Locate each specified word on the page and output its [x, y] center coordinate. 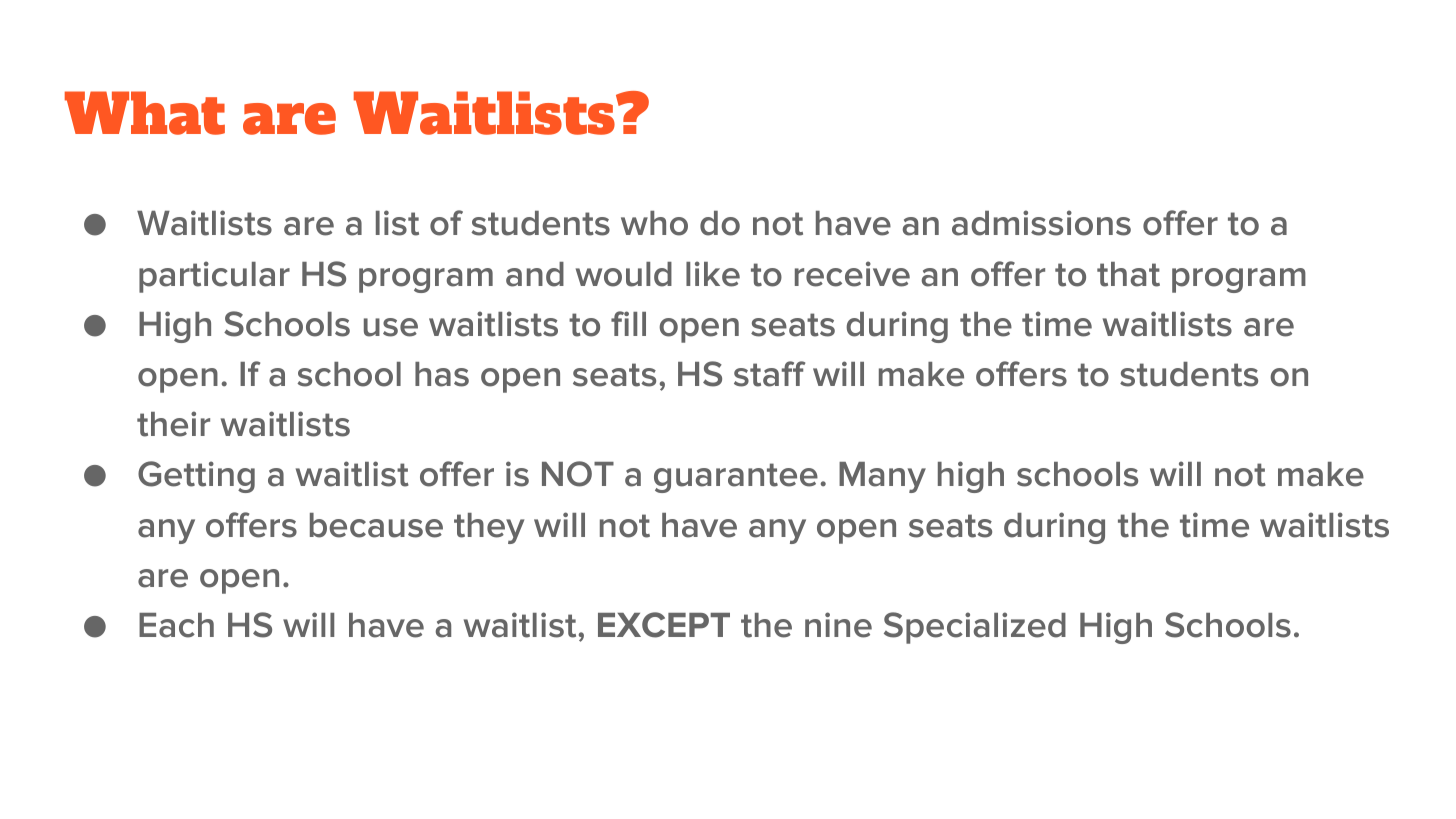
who [654, 223]
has [442, 374]
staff [769, 374]
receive [852, 274]
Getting [196, 477]
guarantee [736, 478]
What [145, 113]
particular [214, 277]
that [1128, 274]
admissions [1041, 223]
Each [176, 625]
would [624, 274]
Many [882, 477]
